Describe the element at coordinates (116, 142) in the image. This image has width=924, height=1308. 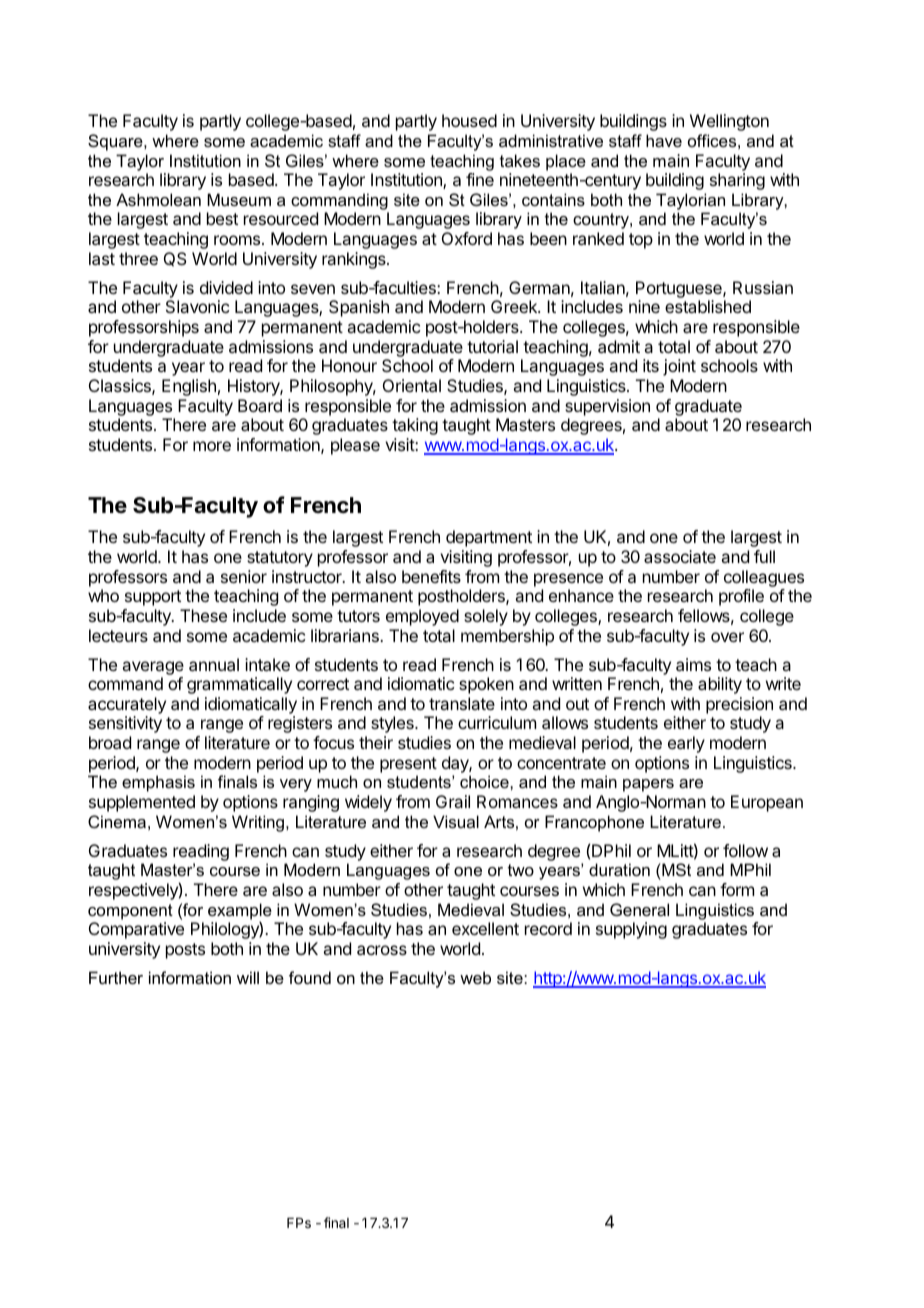
I see `Square` at that location.
